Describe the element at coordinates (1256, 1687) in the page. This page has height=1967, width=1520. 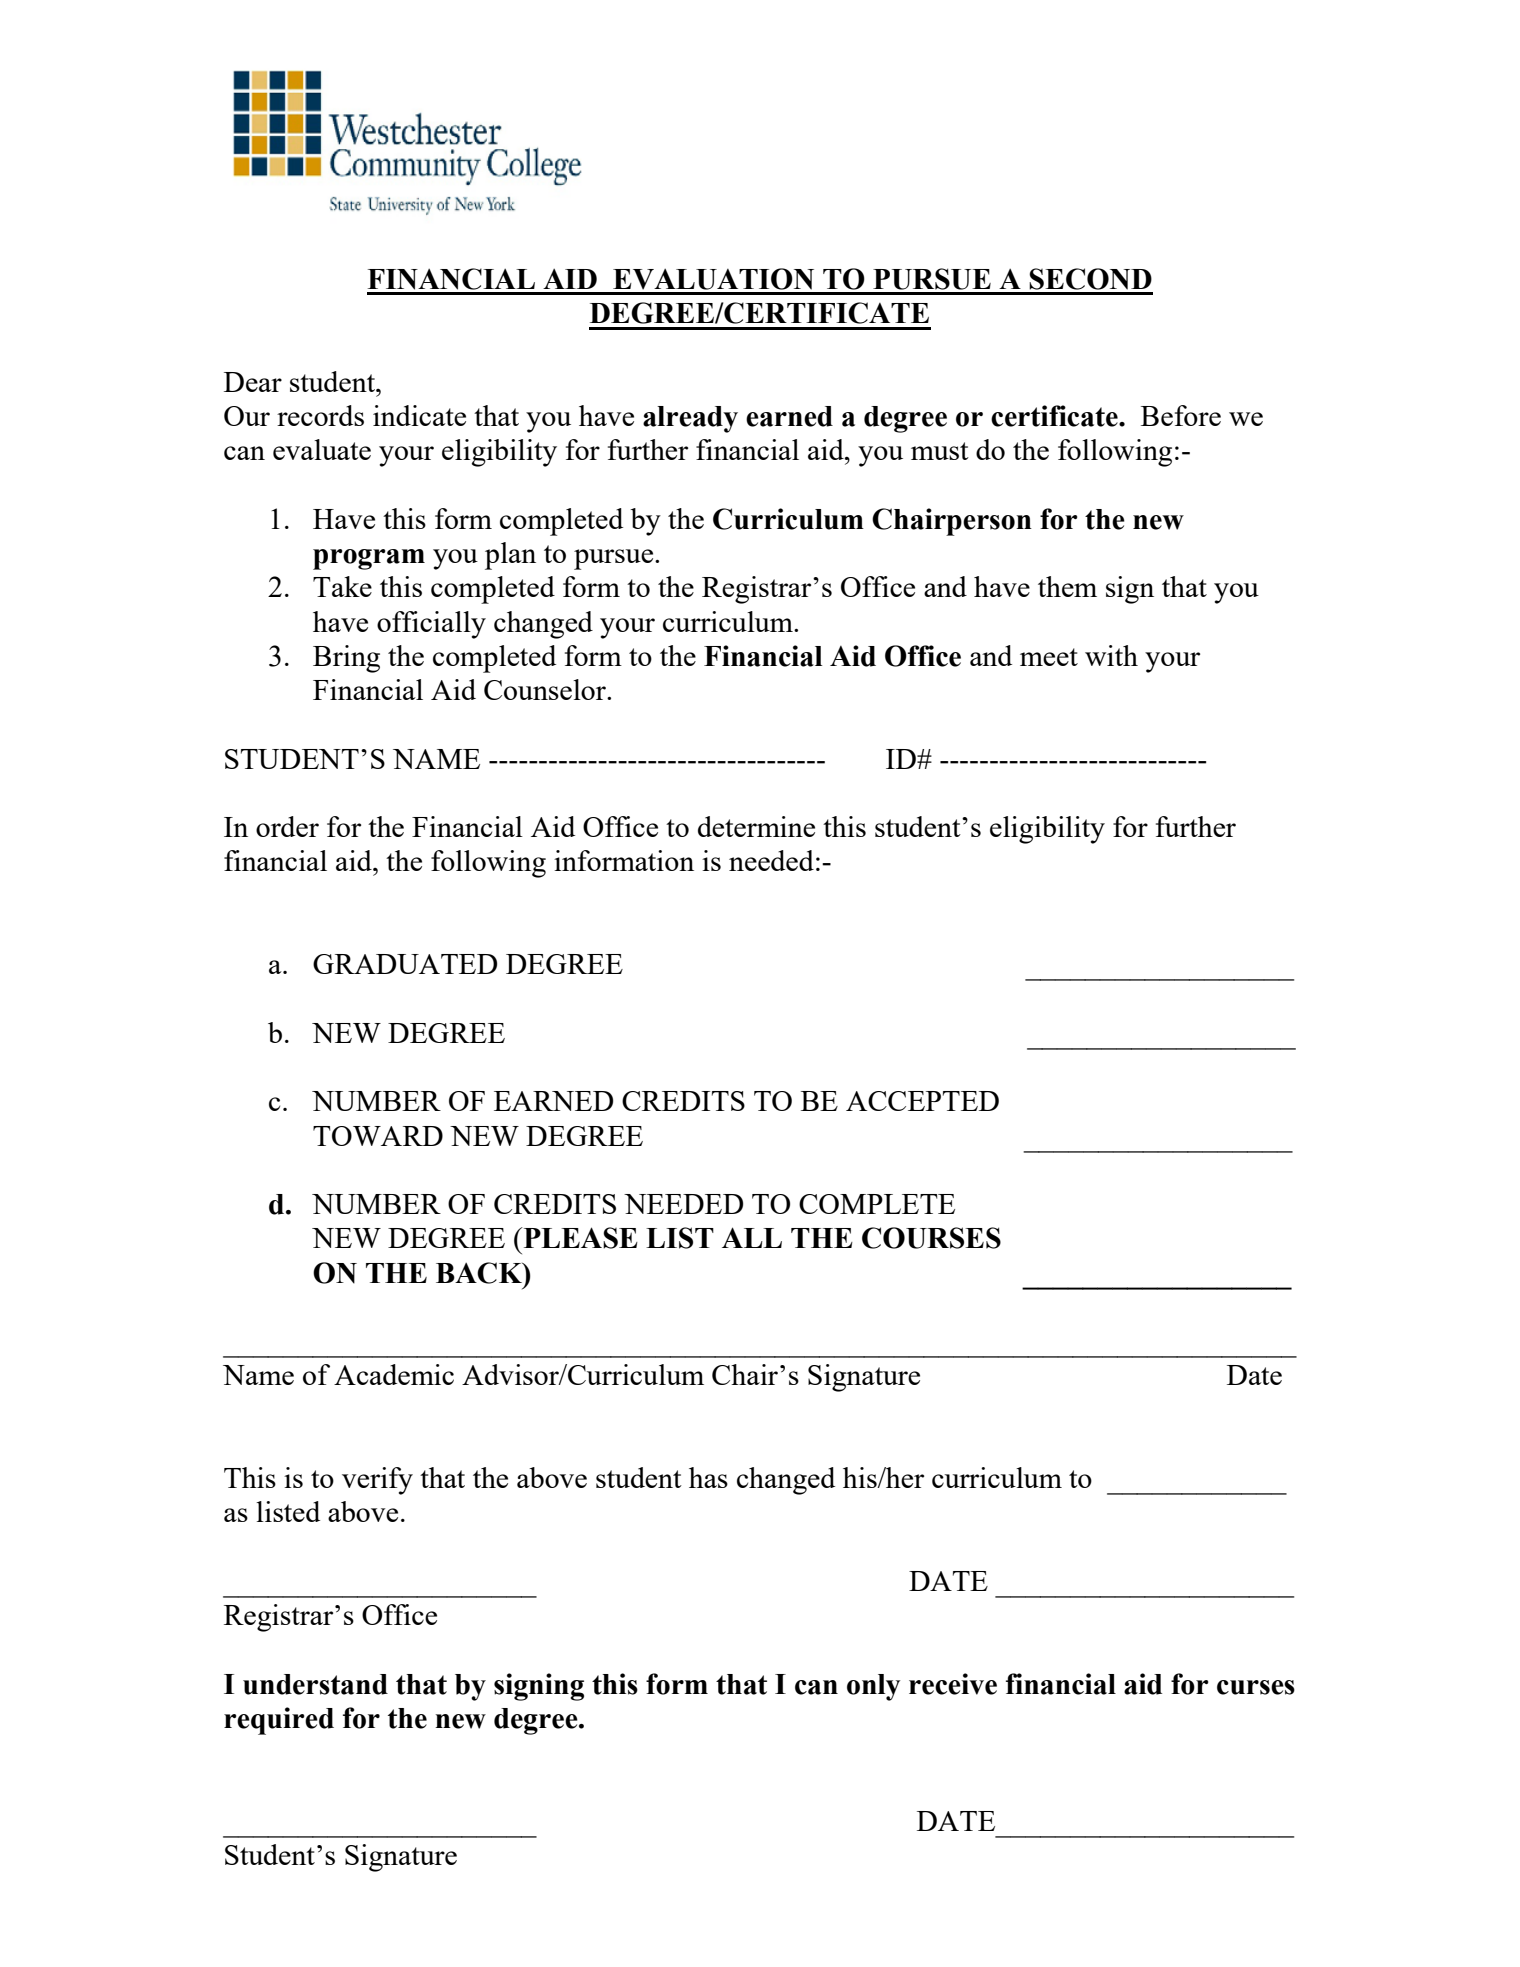
I see `curses` at that location.
